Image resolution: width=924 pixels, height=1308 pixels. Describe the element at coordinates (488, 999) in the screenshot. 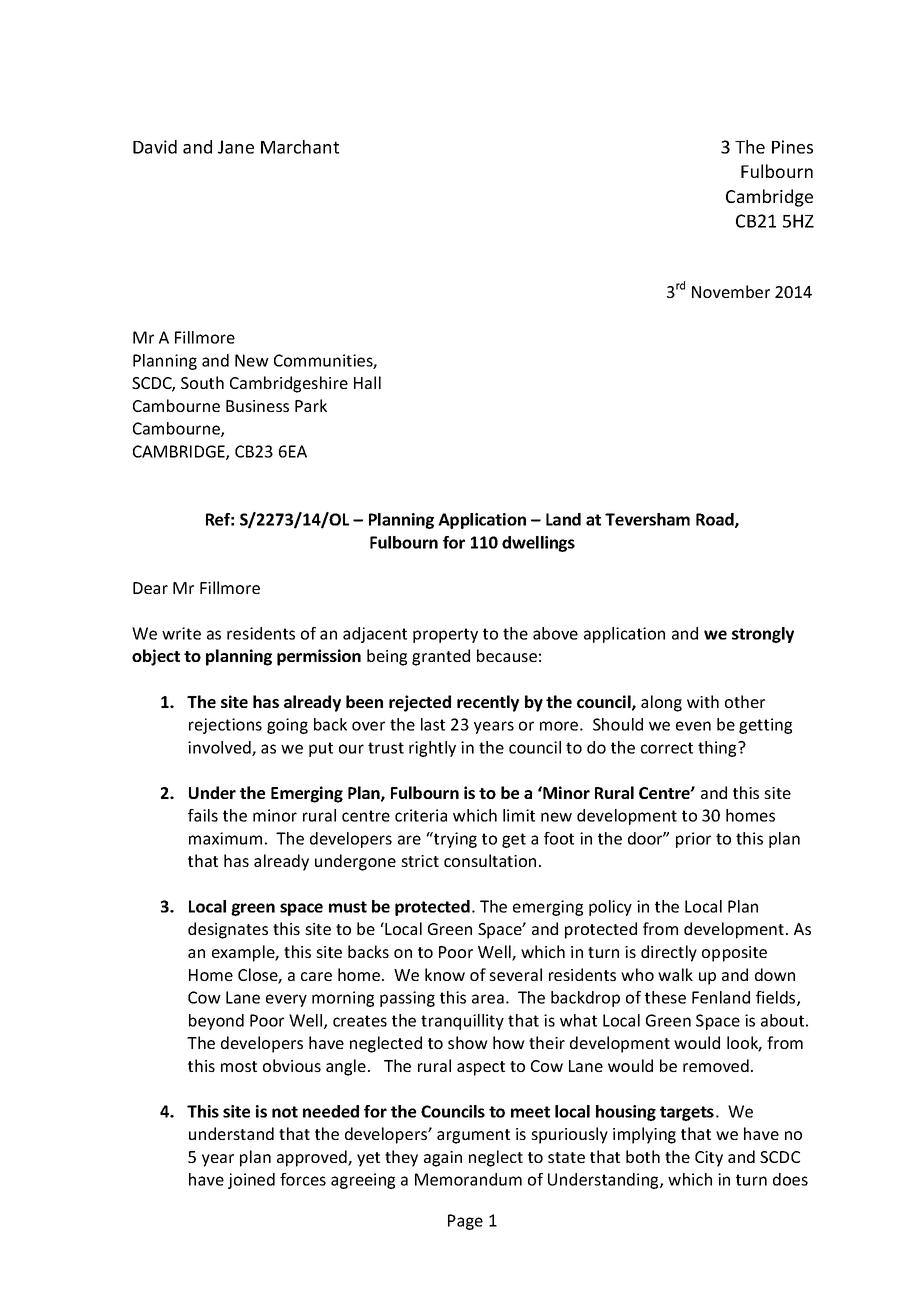

I see `area` at that location.
